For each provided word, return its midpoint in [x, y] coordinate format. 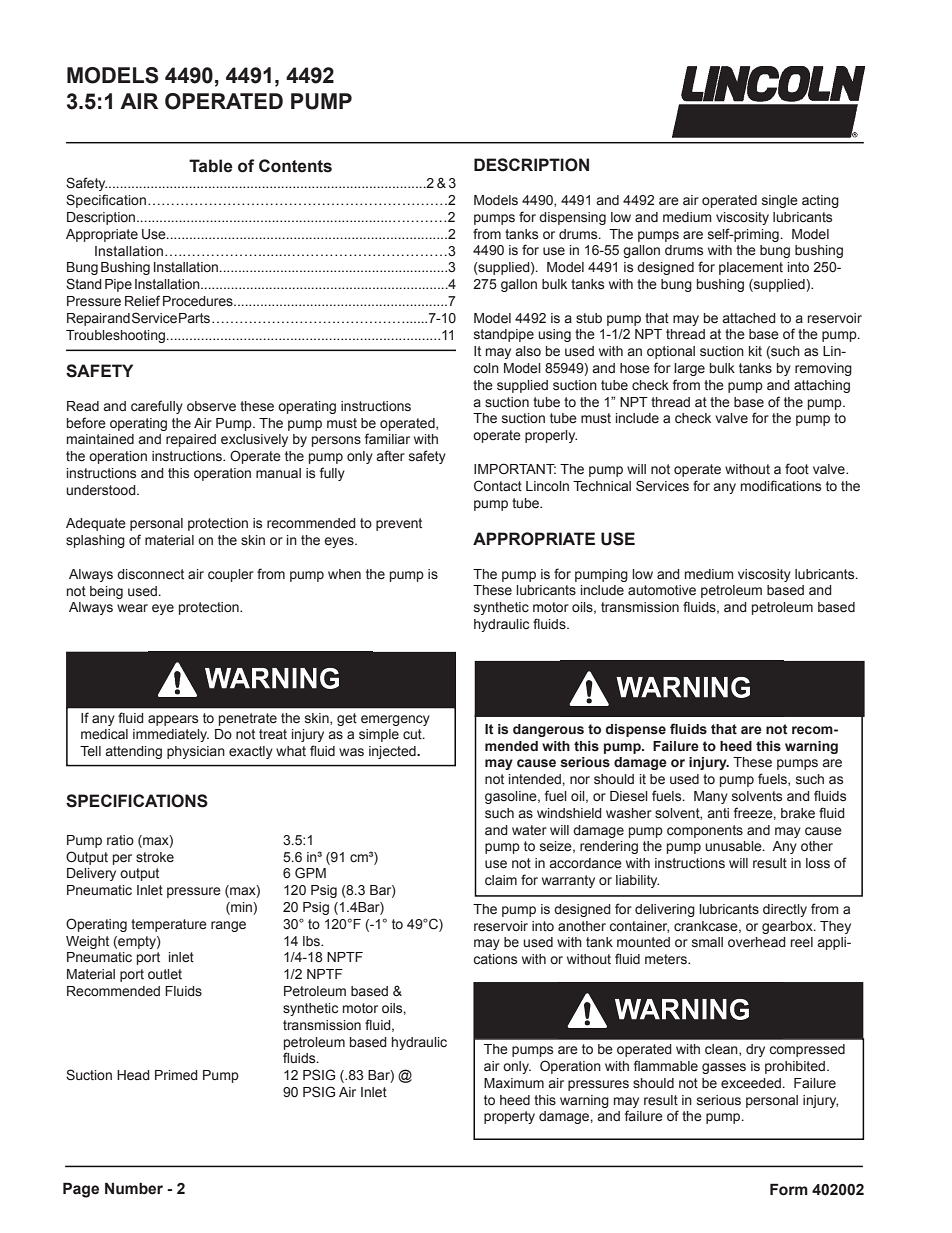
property [509, 1117]
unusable [734, 846]
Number [134, 1188]
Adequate [96, 524]
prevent [399, 524]
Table [211, 166]
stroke [155, 857]
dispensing [572, 218]
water [529, 830]
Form [789, 1189]
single [780, 201]
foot [797, 468]
